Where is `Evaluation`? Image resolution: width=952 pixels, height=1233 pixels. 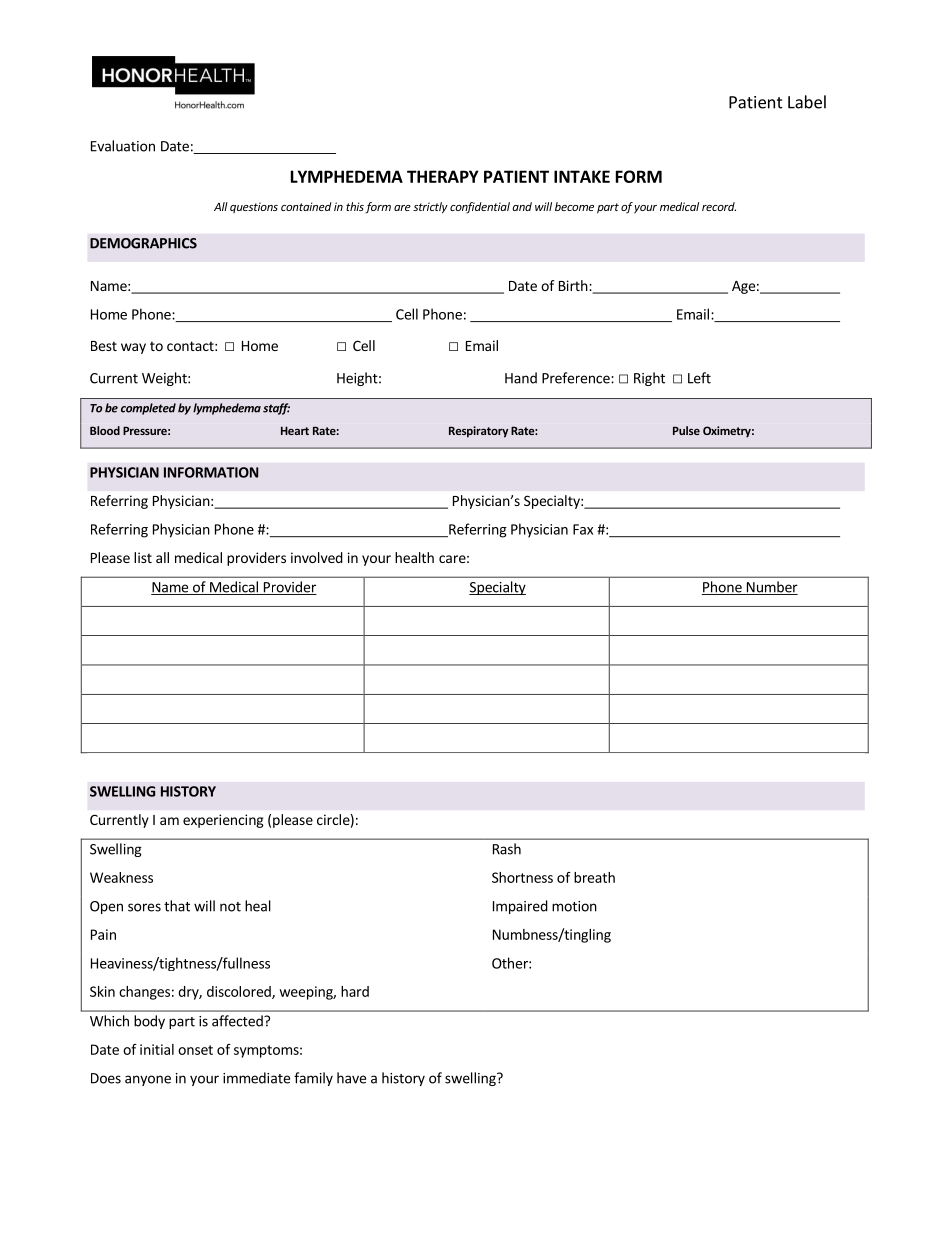
Evaluation is located at coordinates (123, 146).
